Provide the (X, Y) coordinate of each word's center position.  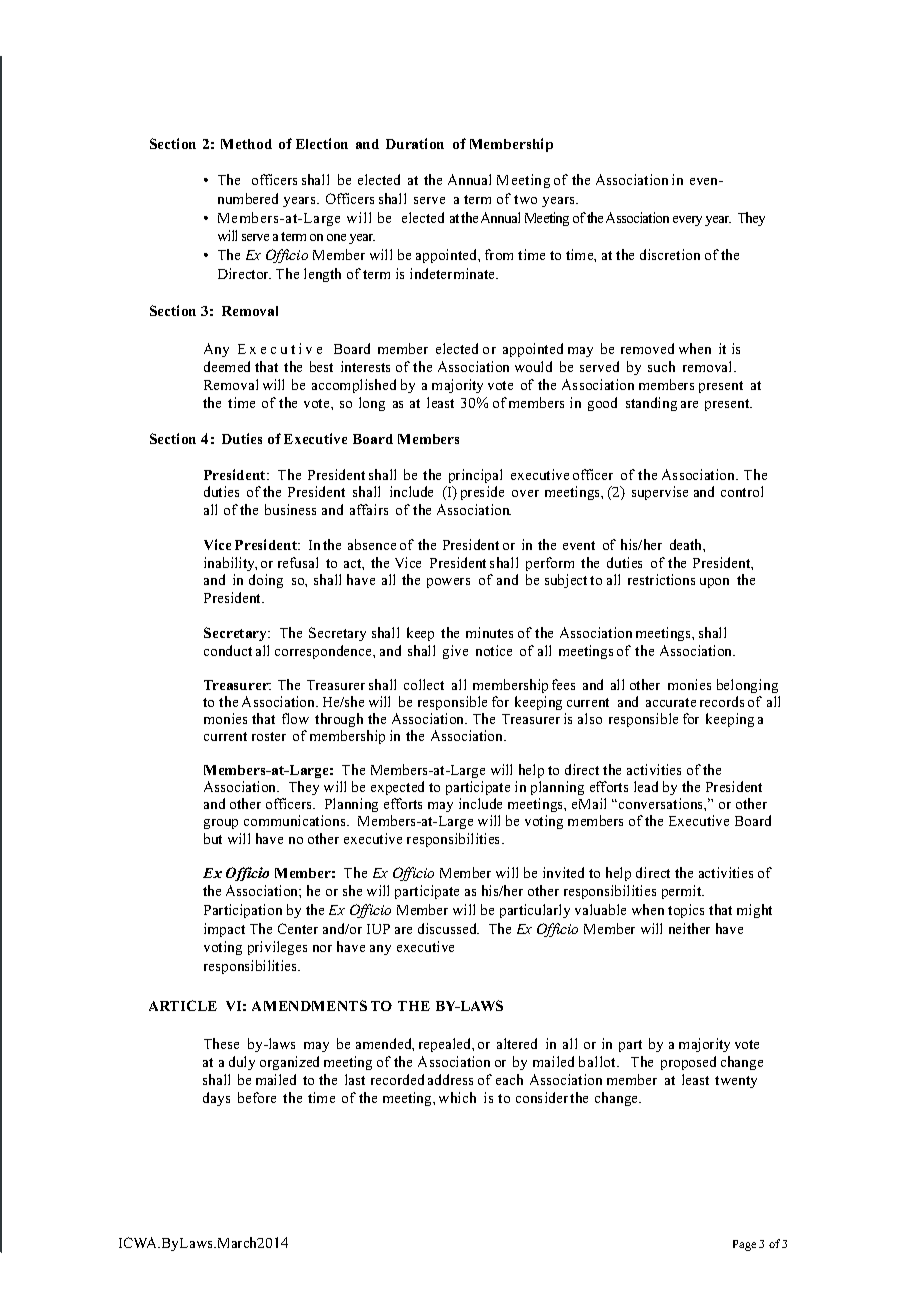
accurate (671, 702)
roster (269, 736)
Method (246, 144)
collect (424, 684)
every (687, 221)
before (257, 1097)
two (525, 199)
